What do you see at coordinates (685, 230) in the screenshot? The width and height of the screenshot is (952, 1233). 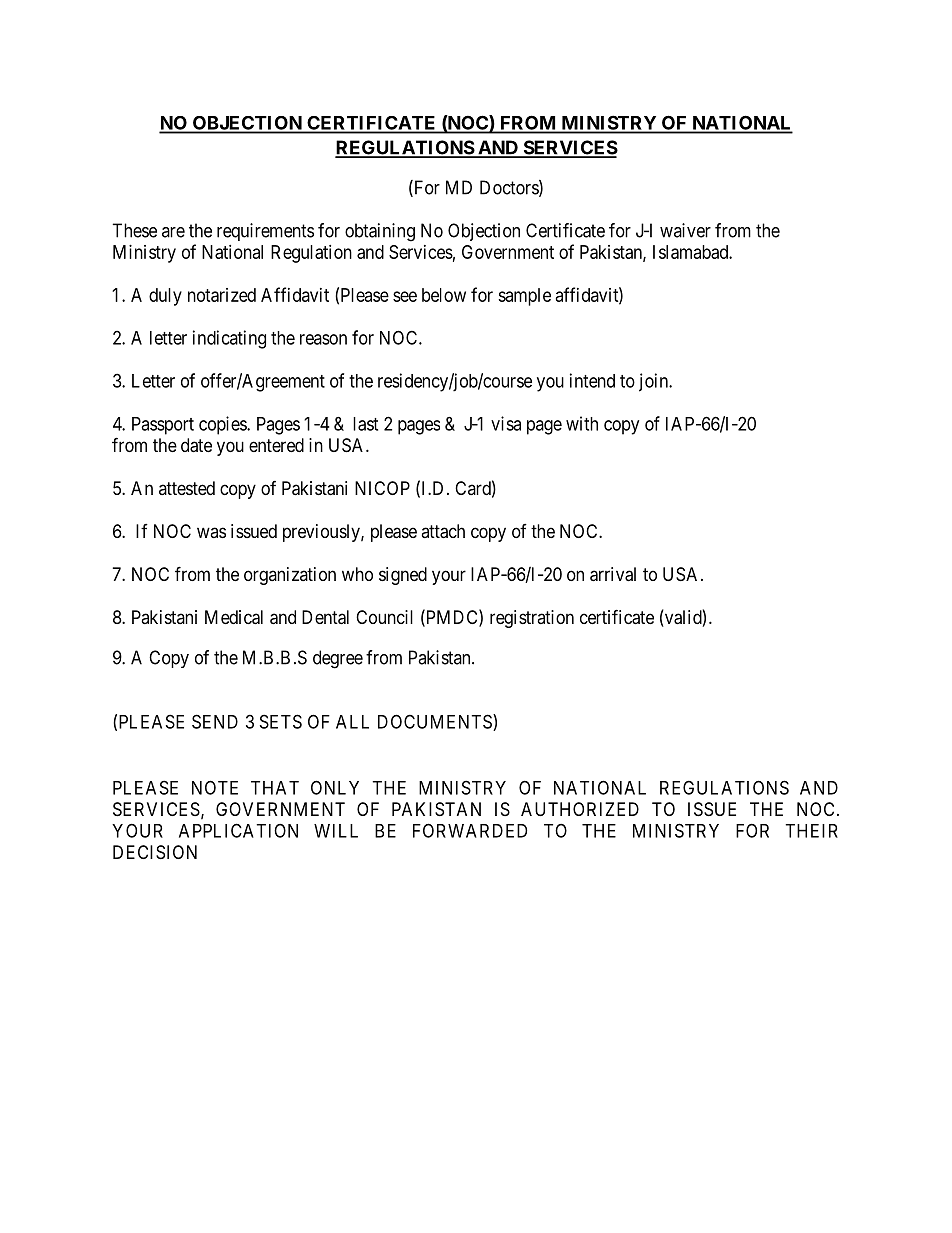 I see `waiver` at bounding box center [685, 230].
